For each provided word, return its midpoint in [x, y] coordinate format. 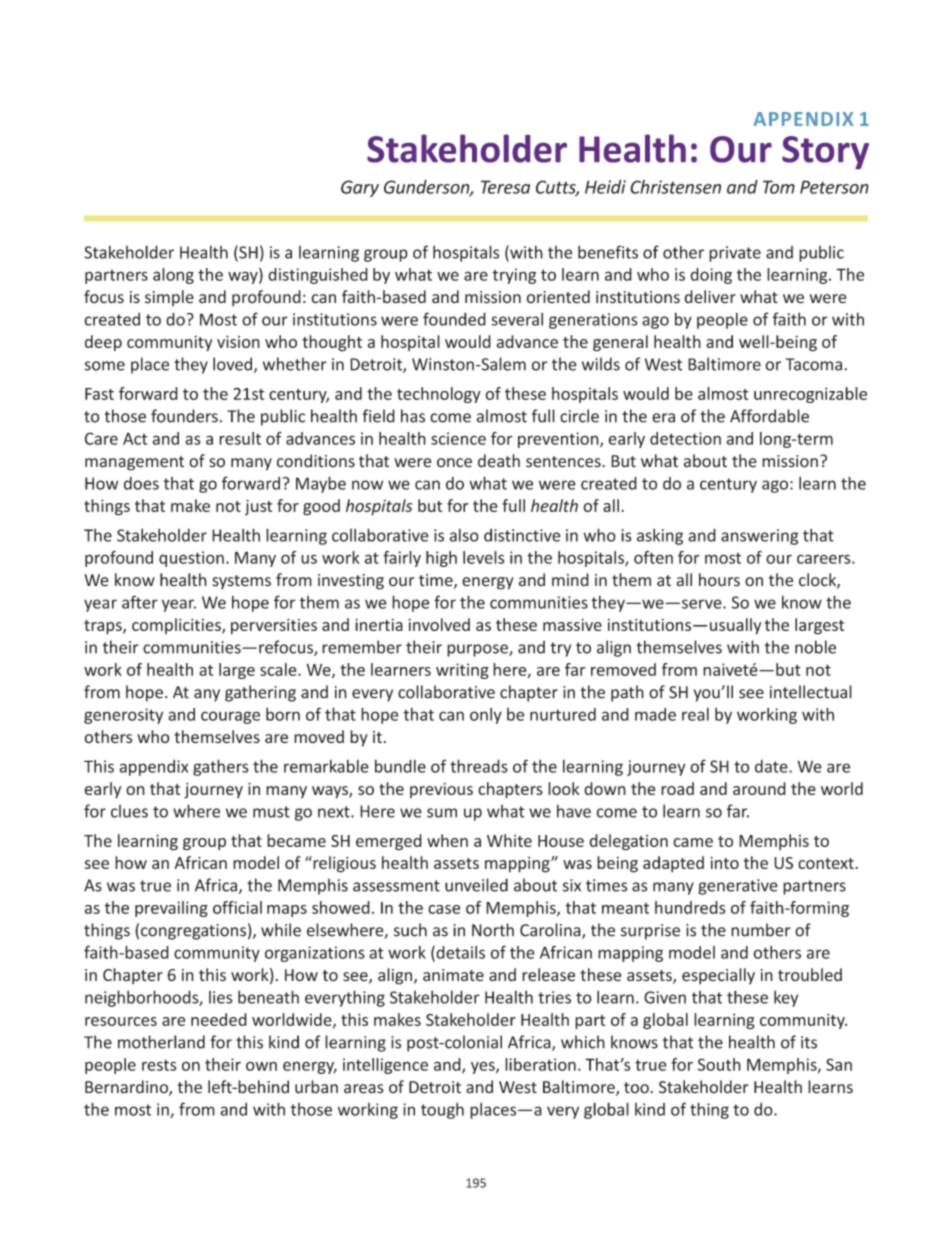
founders [185, 416]
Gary [360, 188]
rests [159, 1065]
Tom [779, 187]
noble [815, 647]
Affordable [769, 416]
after [140, 602]
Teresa [505, 187]
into [724, 862]
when [447, 840]
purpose [478, 650]
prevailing [171, 909]
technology [439, 395]
